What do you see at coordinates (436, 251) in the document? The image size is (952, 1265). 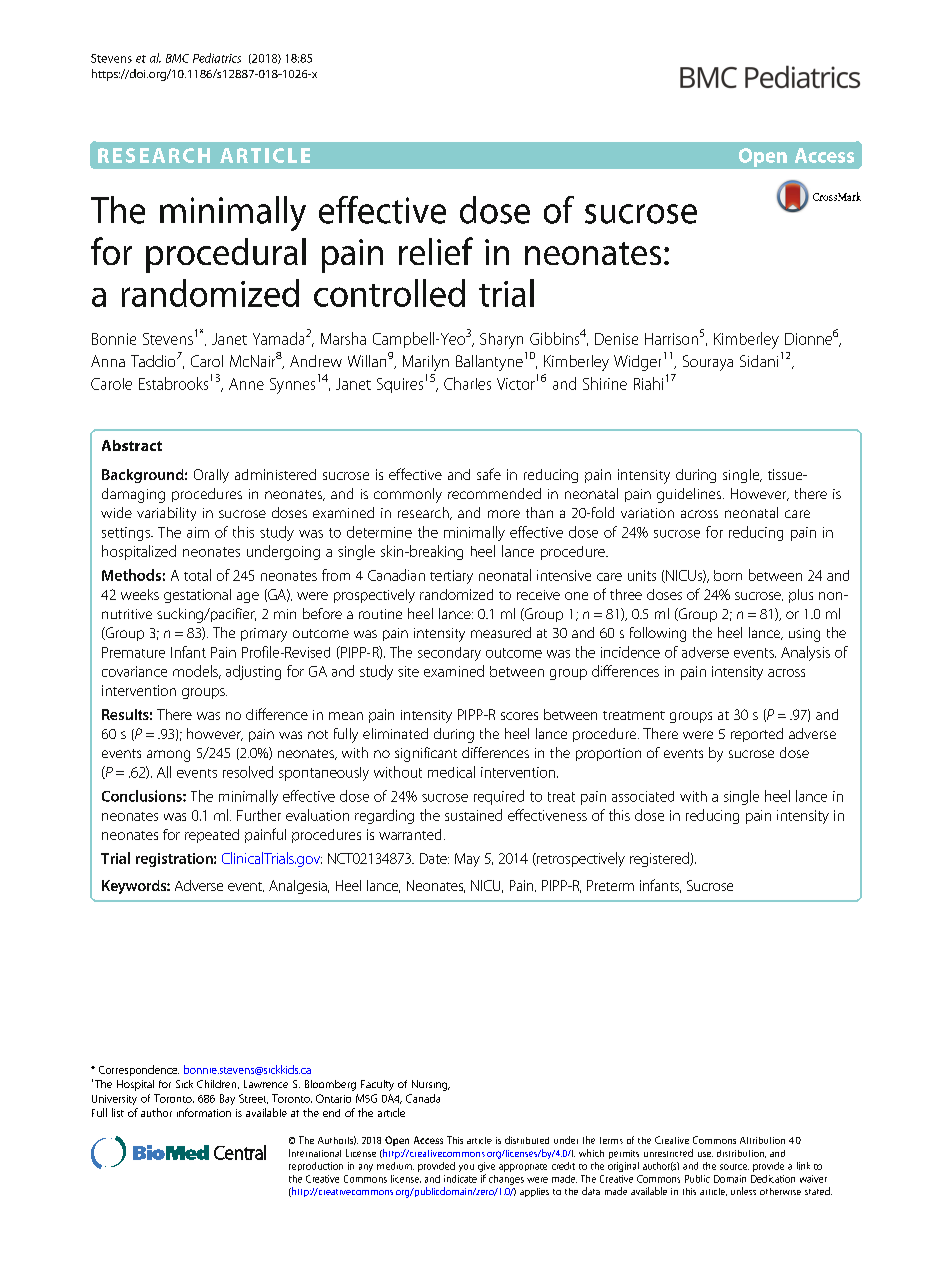 I see `relief` at bounding box center [436, 251].
